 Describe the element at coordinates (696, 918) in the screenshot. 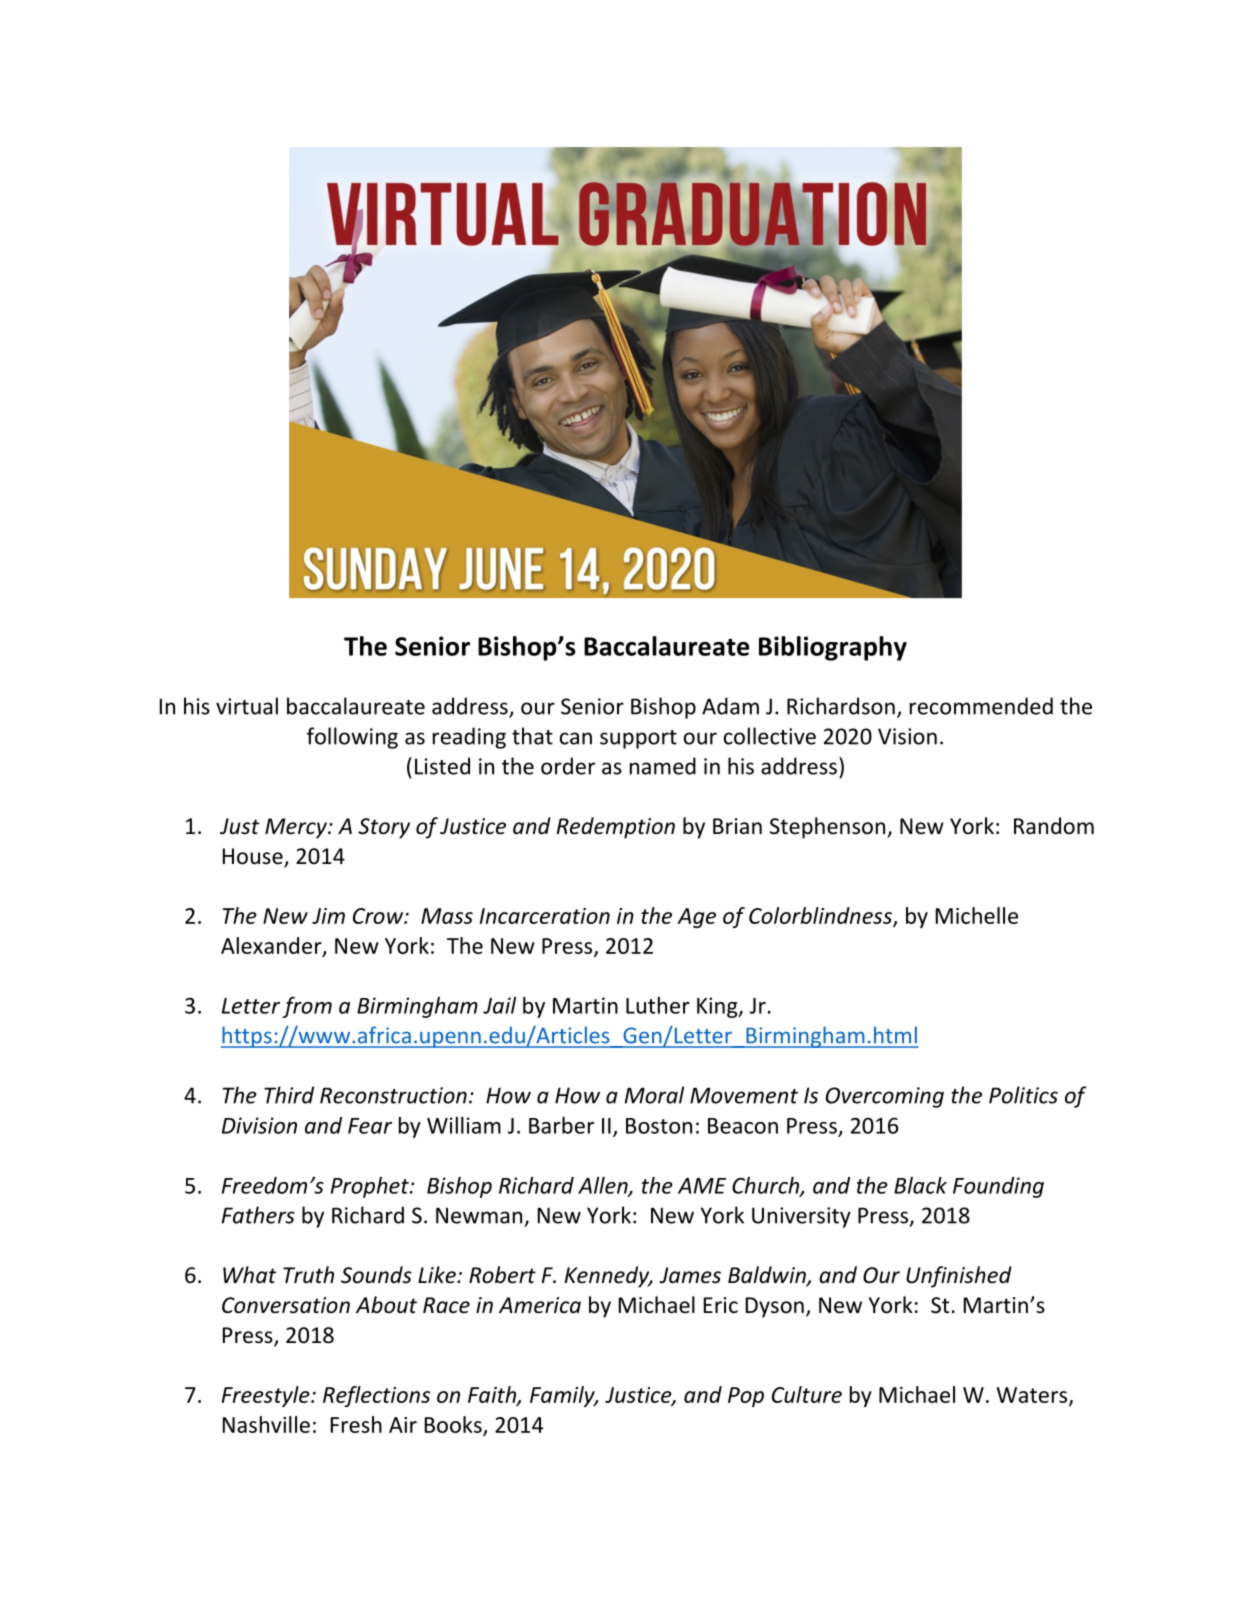

I see `Age` at that location.
